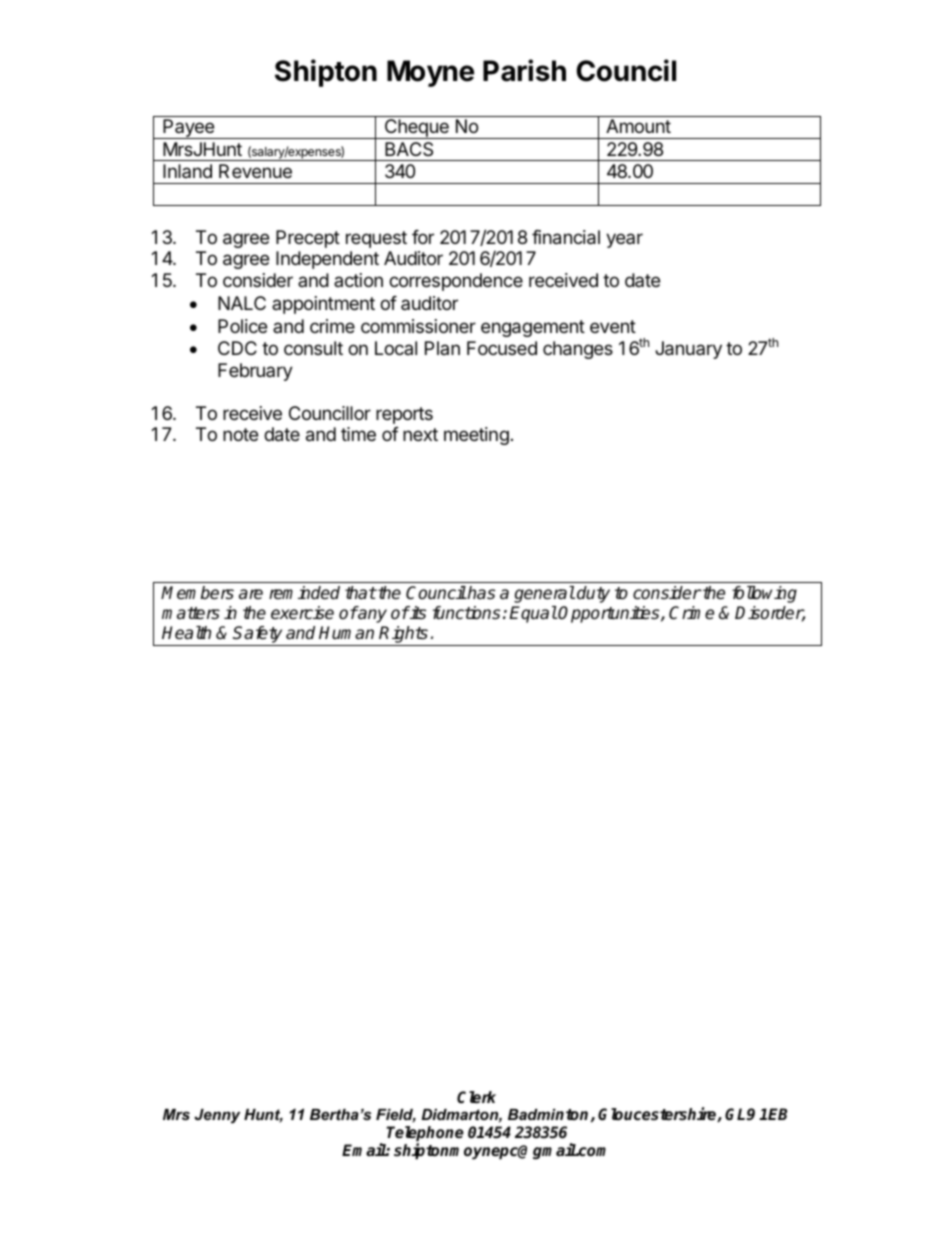  I want to click on are, so click(251, 594).
